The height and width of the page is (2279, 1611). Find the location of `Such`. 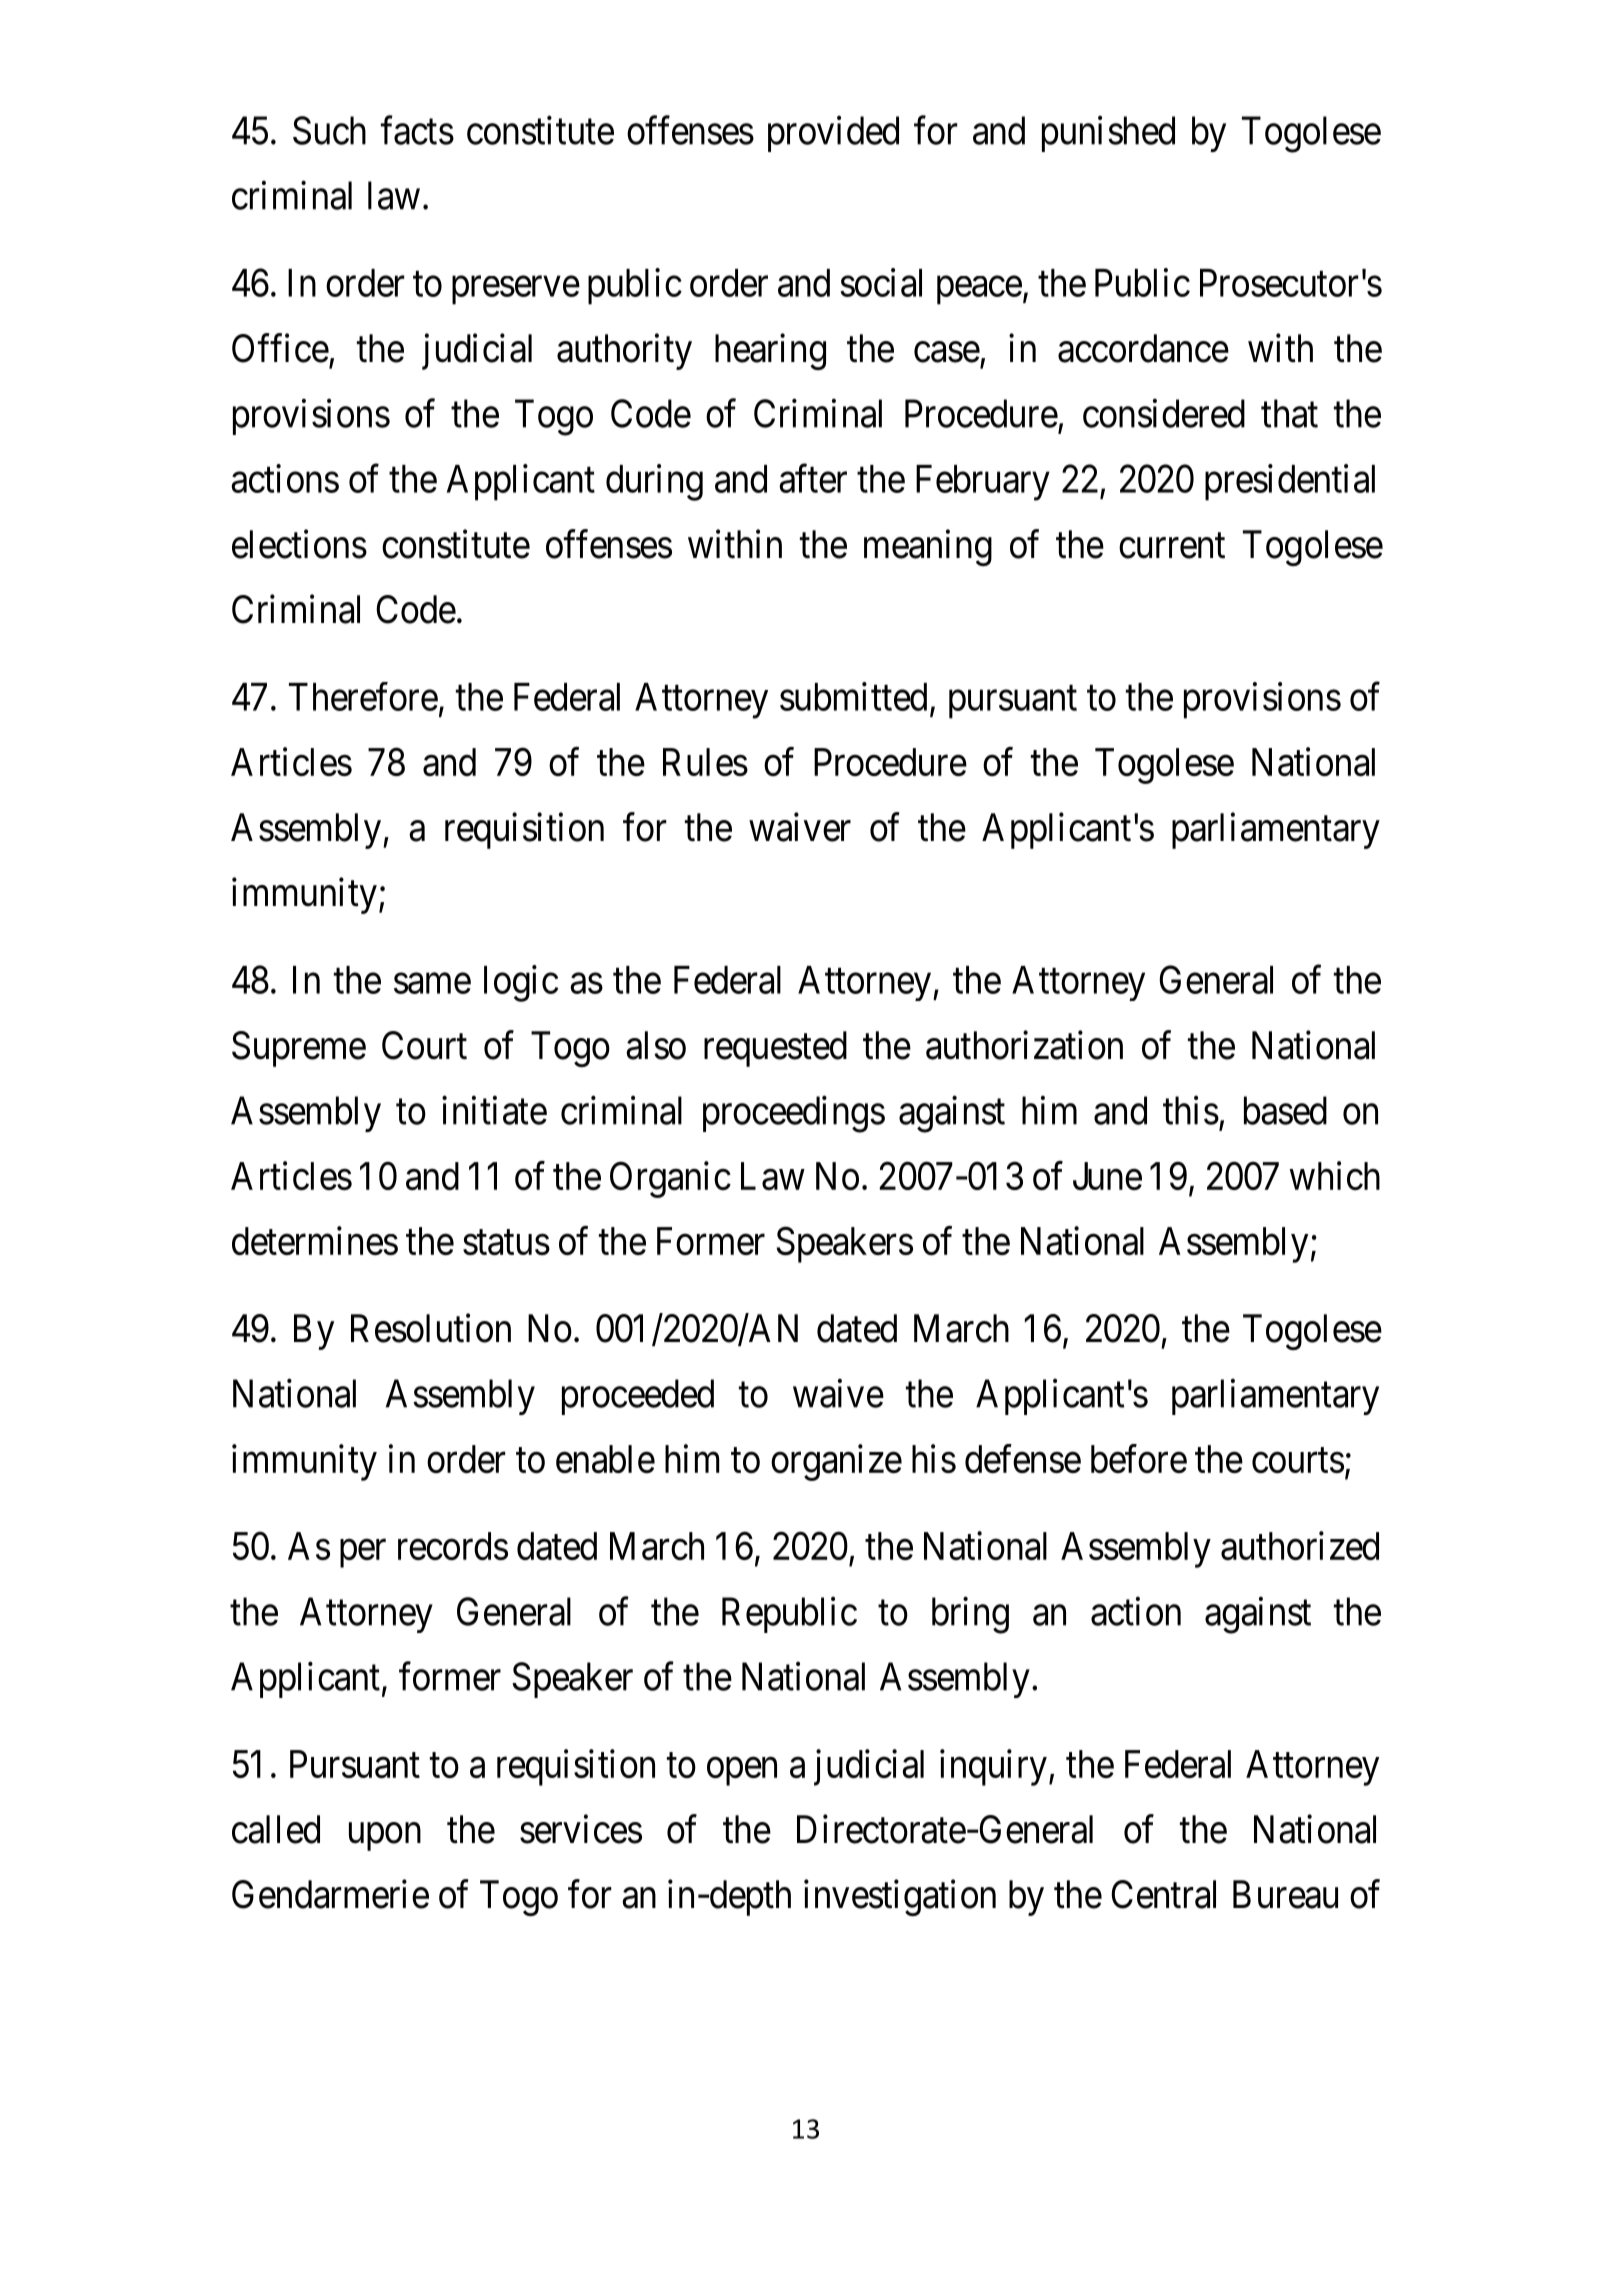

Such is located at coordinates (329, 130).
